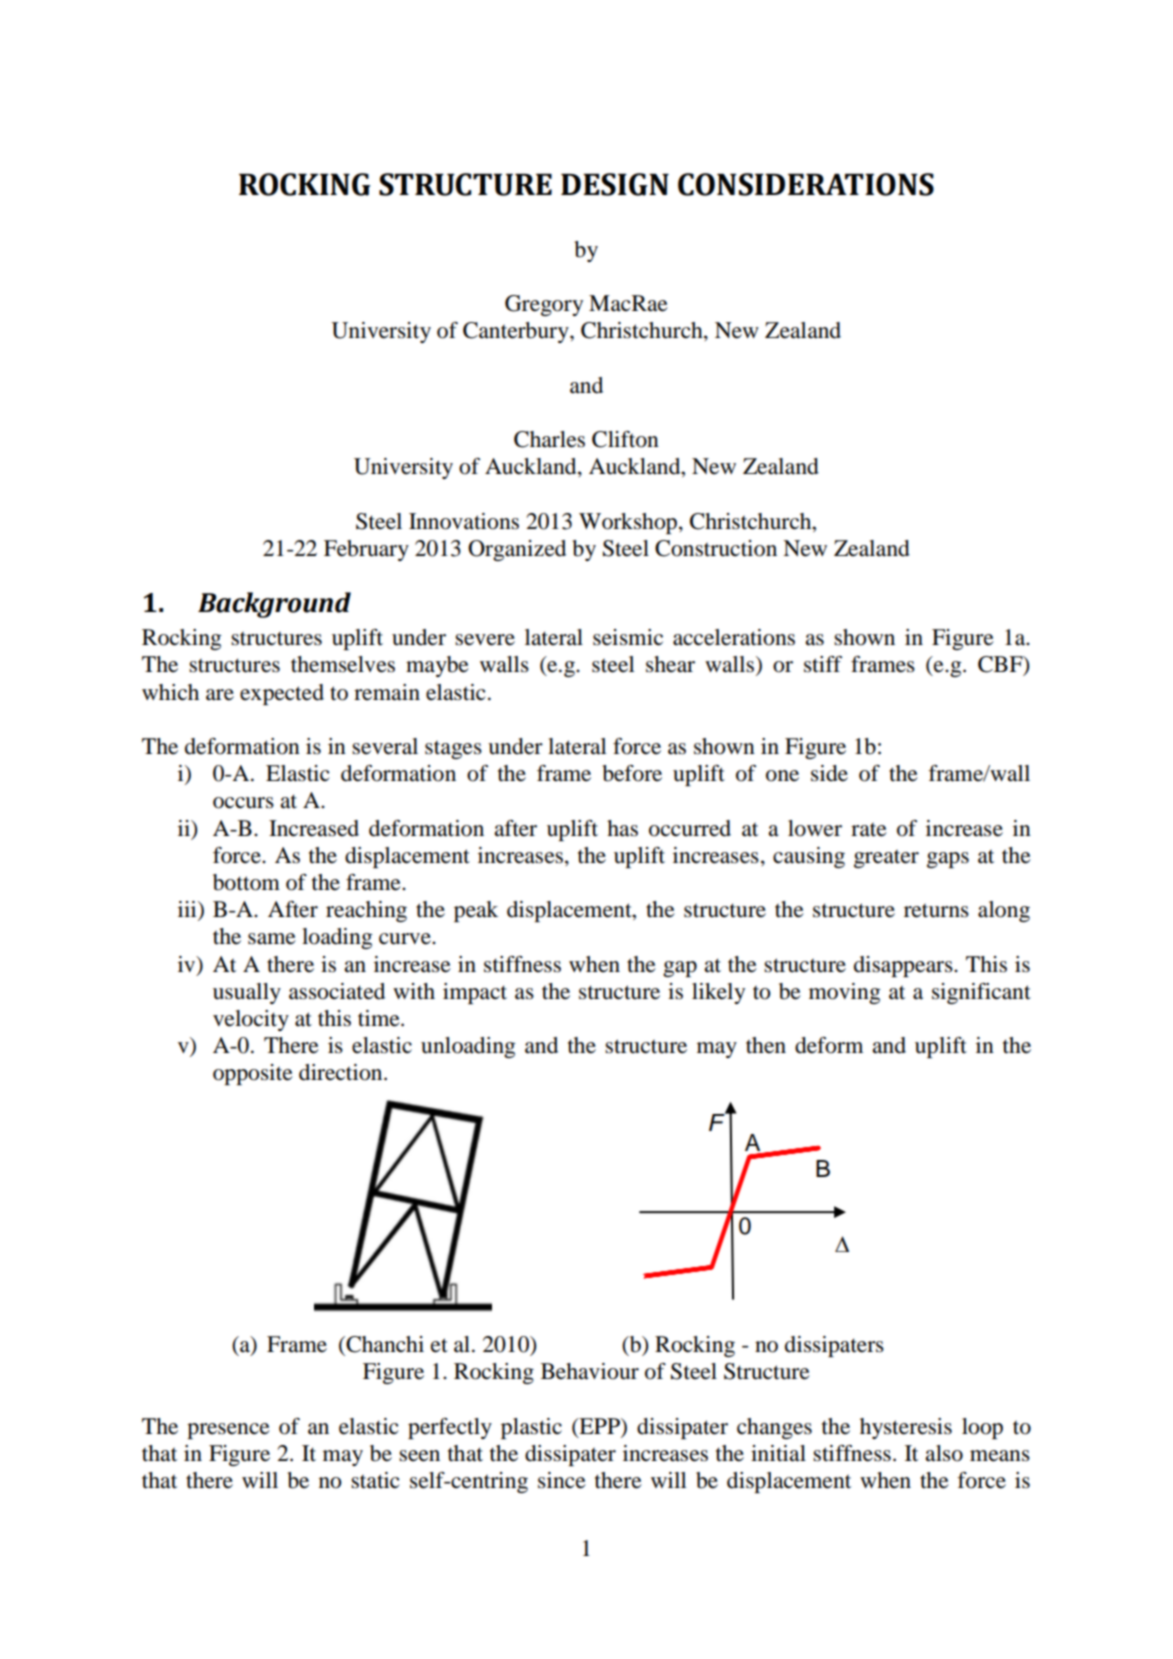 The width and height of the screenshot is (1173, 1659). Describe the element at coordinates (615, 184) in the screenshot. I see `DESIGN` at that location.
